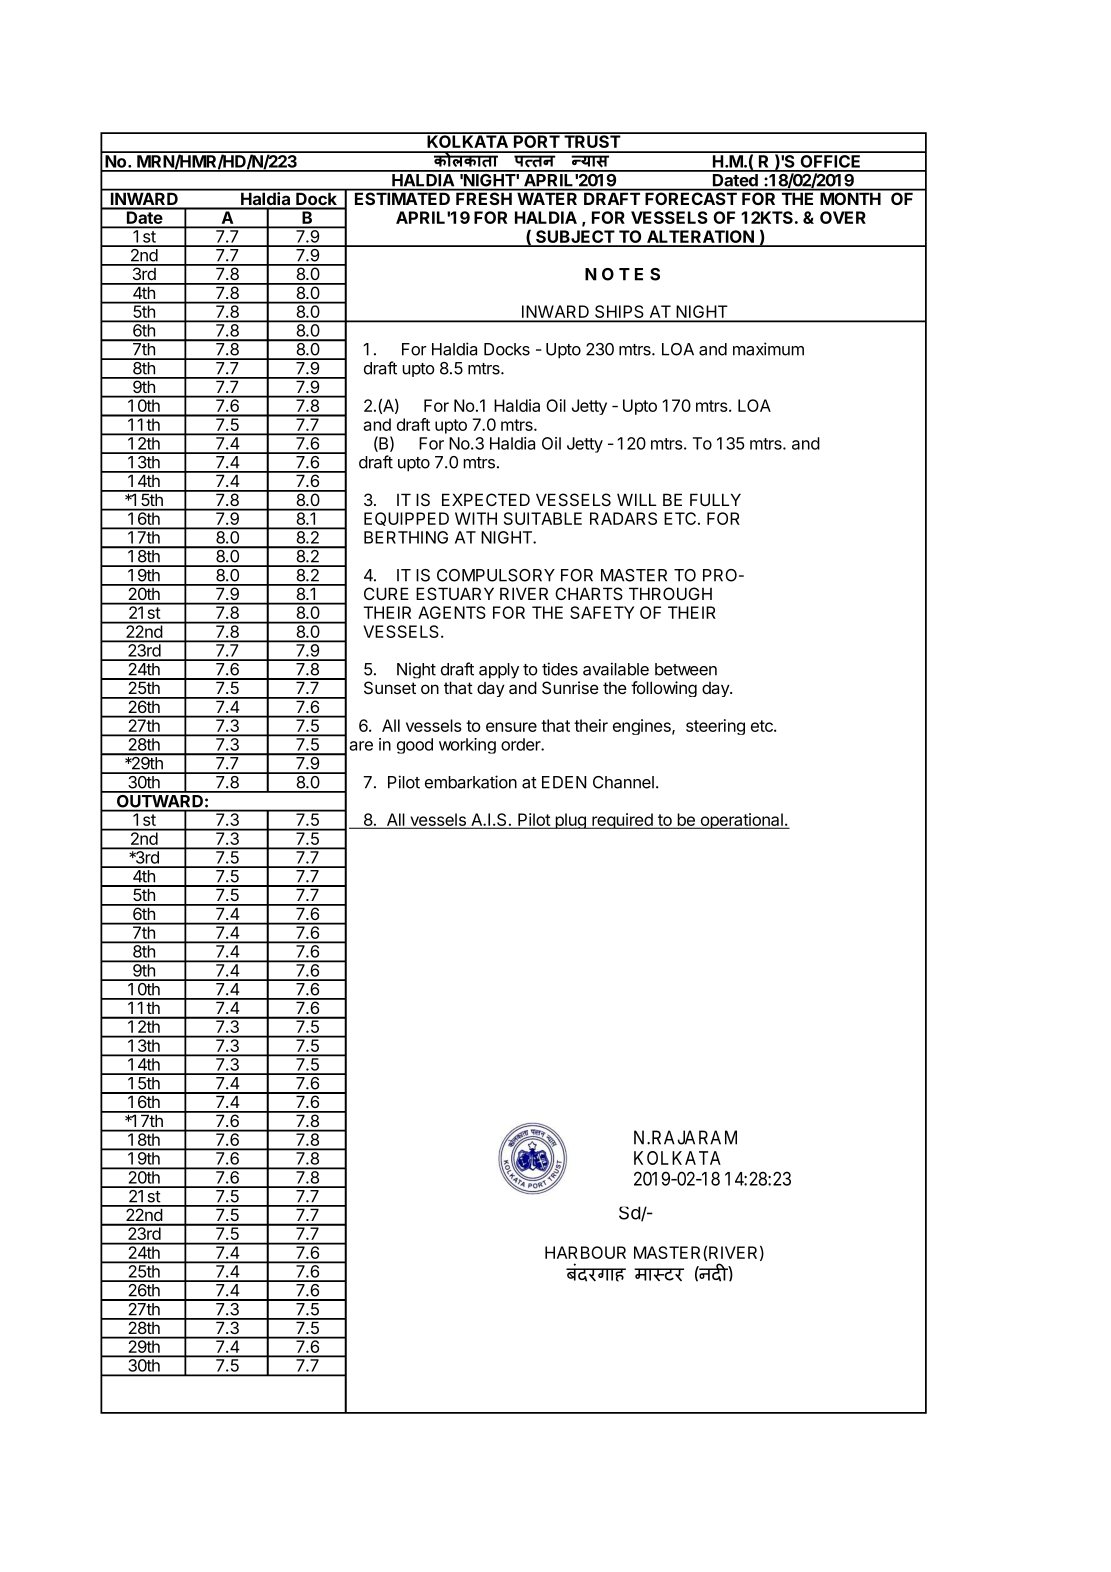 This screenshot has width=1111, height=1572. What do you see at coordinates (741, 821) in the screenshot?
I see `operational` at bounding box center [741, 821].
